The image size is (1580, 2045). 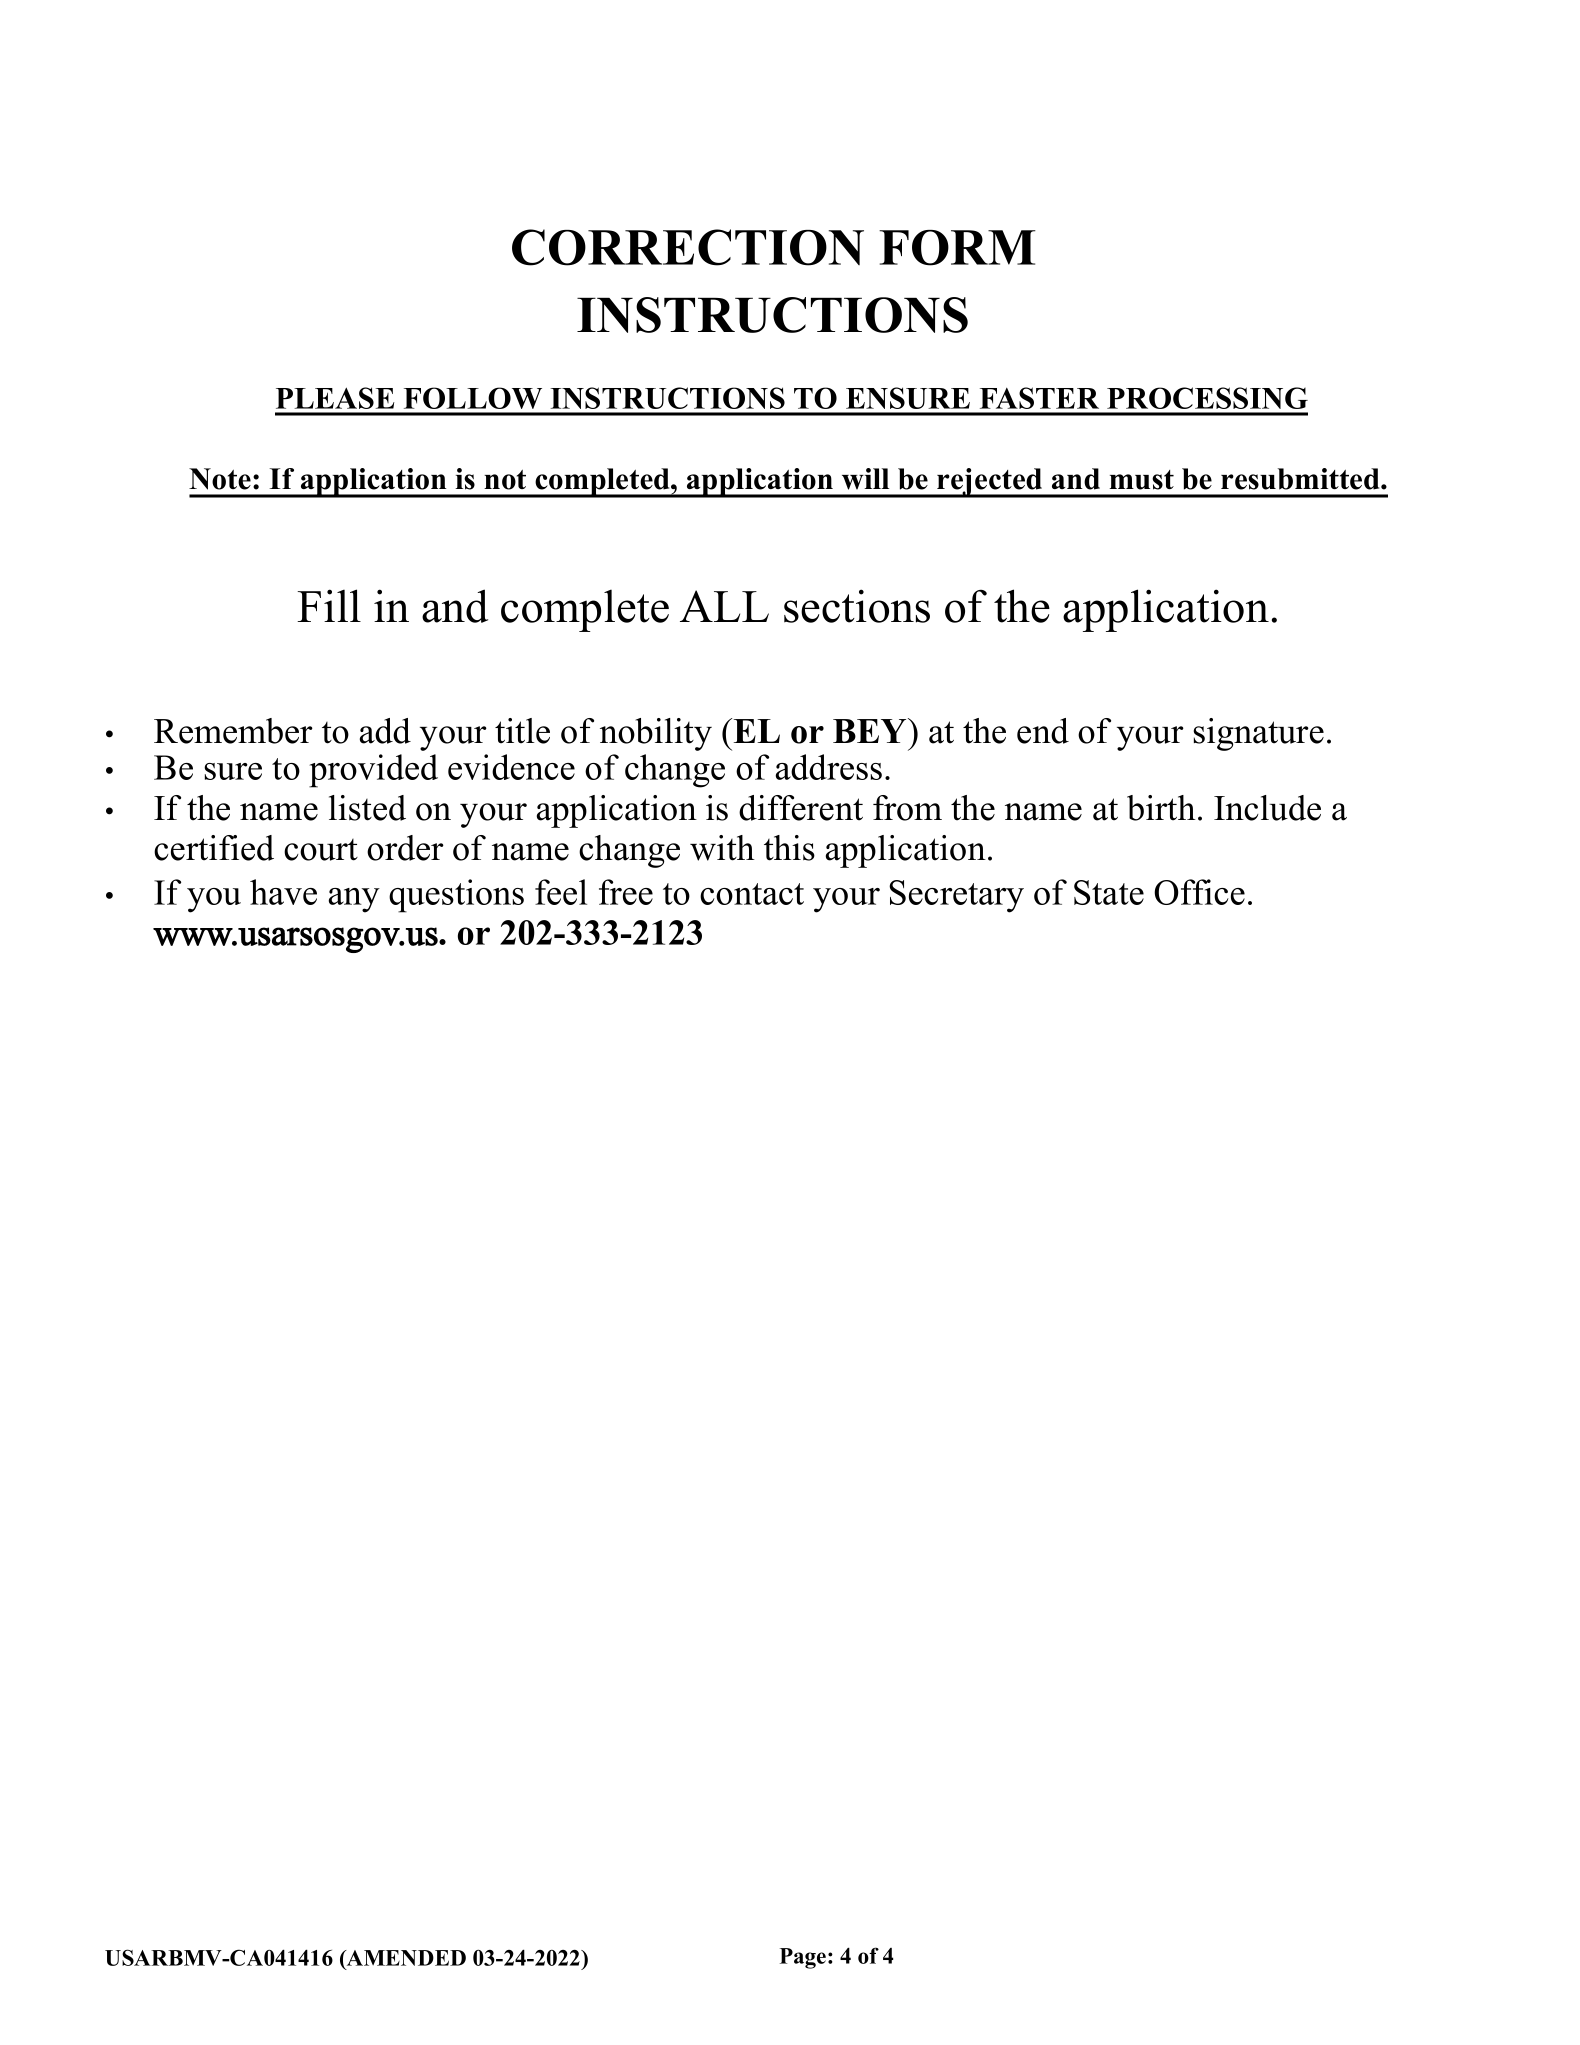 What do you see at coordinates (857, 606) in the screenshot?
I see `sections` at bounding box center [857, 606].
